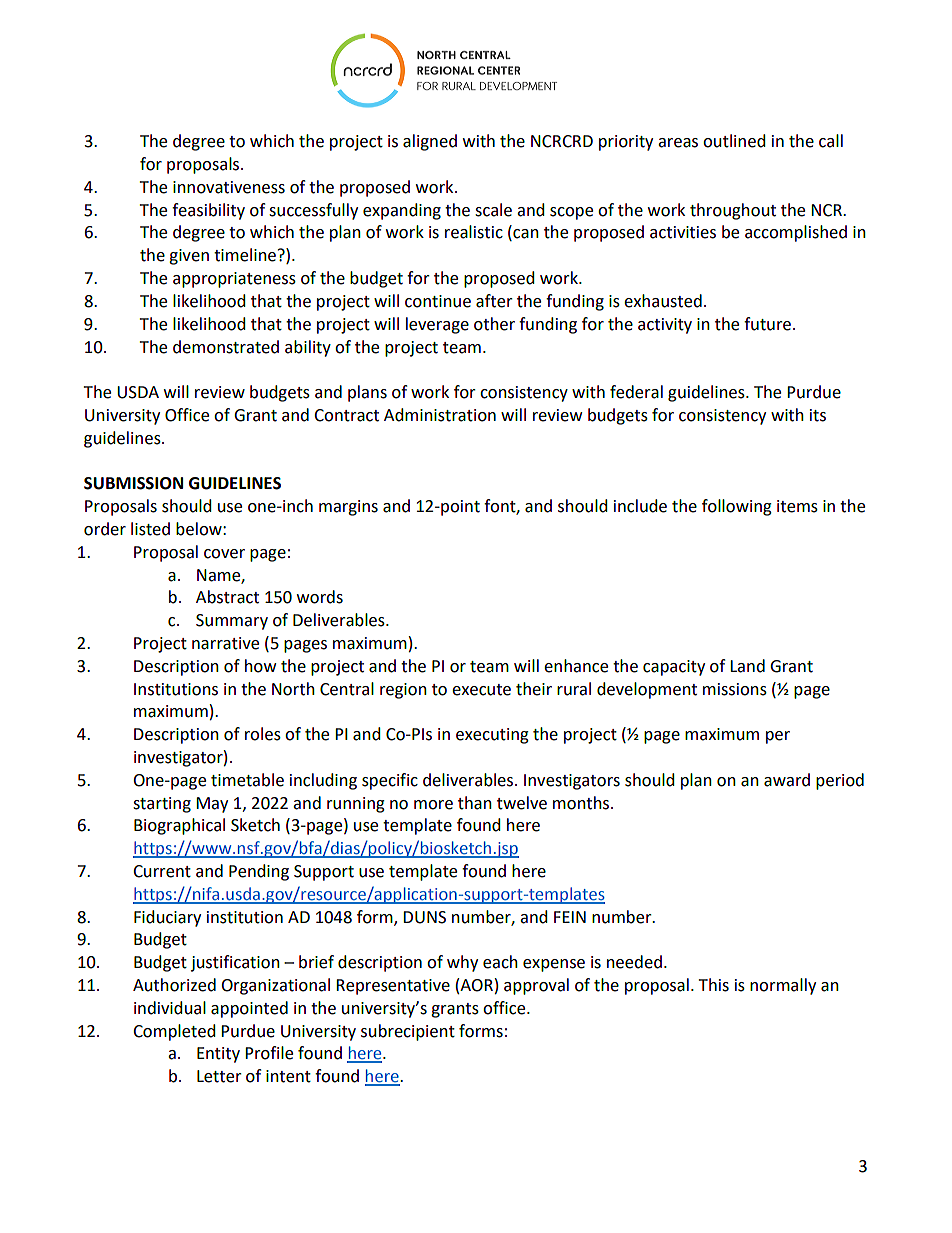  Describe the element at coordinates (208, 211) in the document. I see `feasibility` at that location.
